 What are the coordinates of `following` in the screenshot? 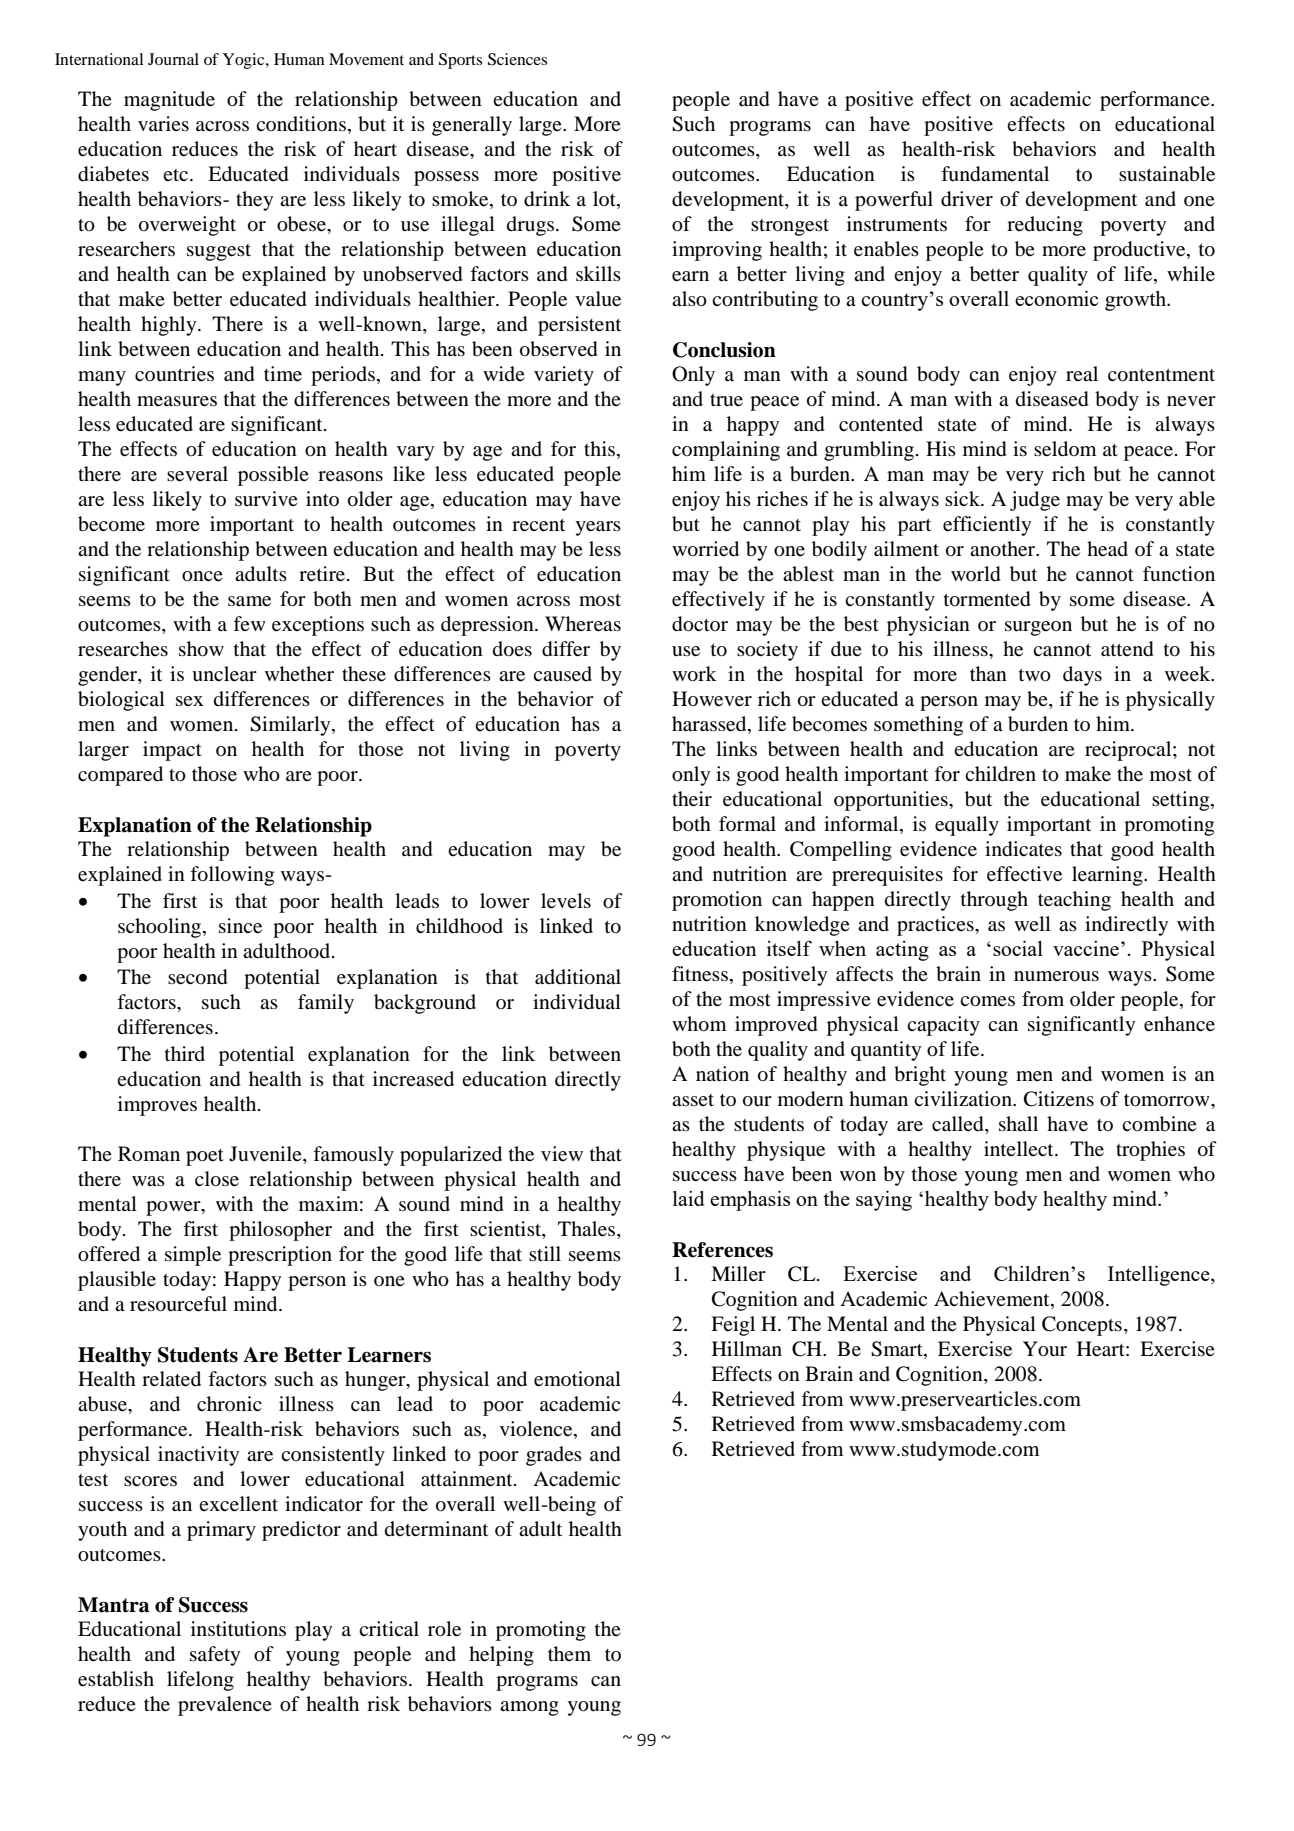 It's located at (232, 876).
